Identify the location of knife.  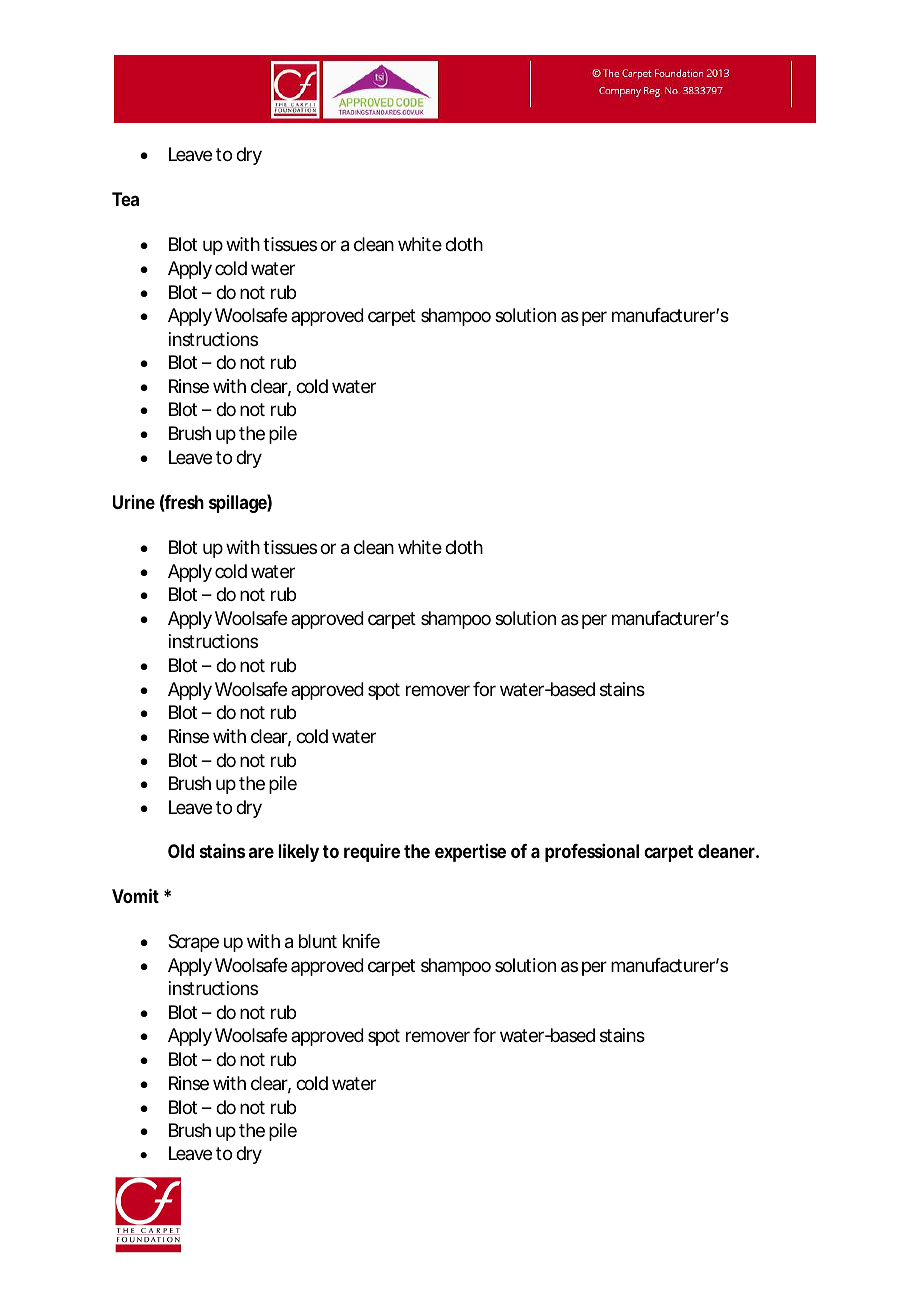
(361, 941).
